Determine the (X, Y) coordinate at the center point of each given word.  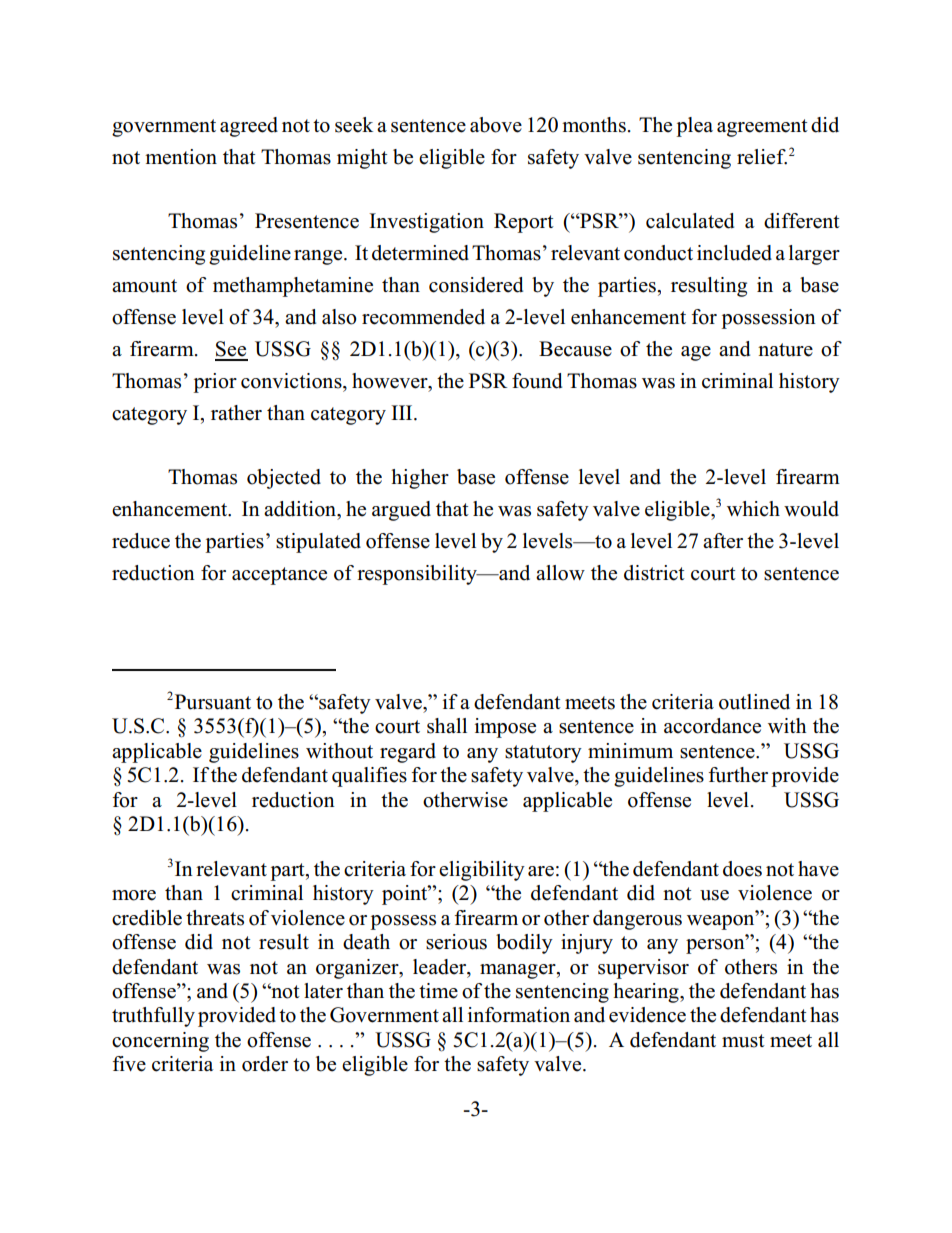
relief (762, 157)
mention (181, 157)
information (519, 1015)
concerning (160, 1042)
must (743, 1041)
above (496, 125)
